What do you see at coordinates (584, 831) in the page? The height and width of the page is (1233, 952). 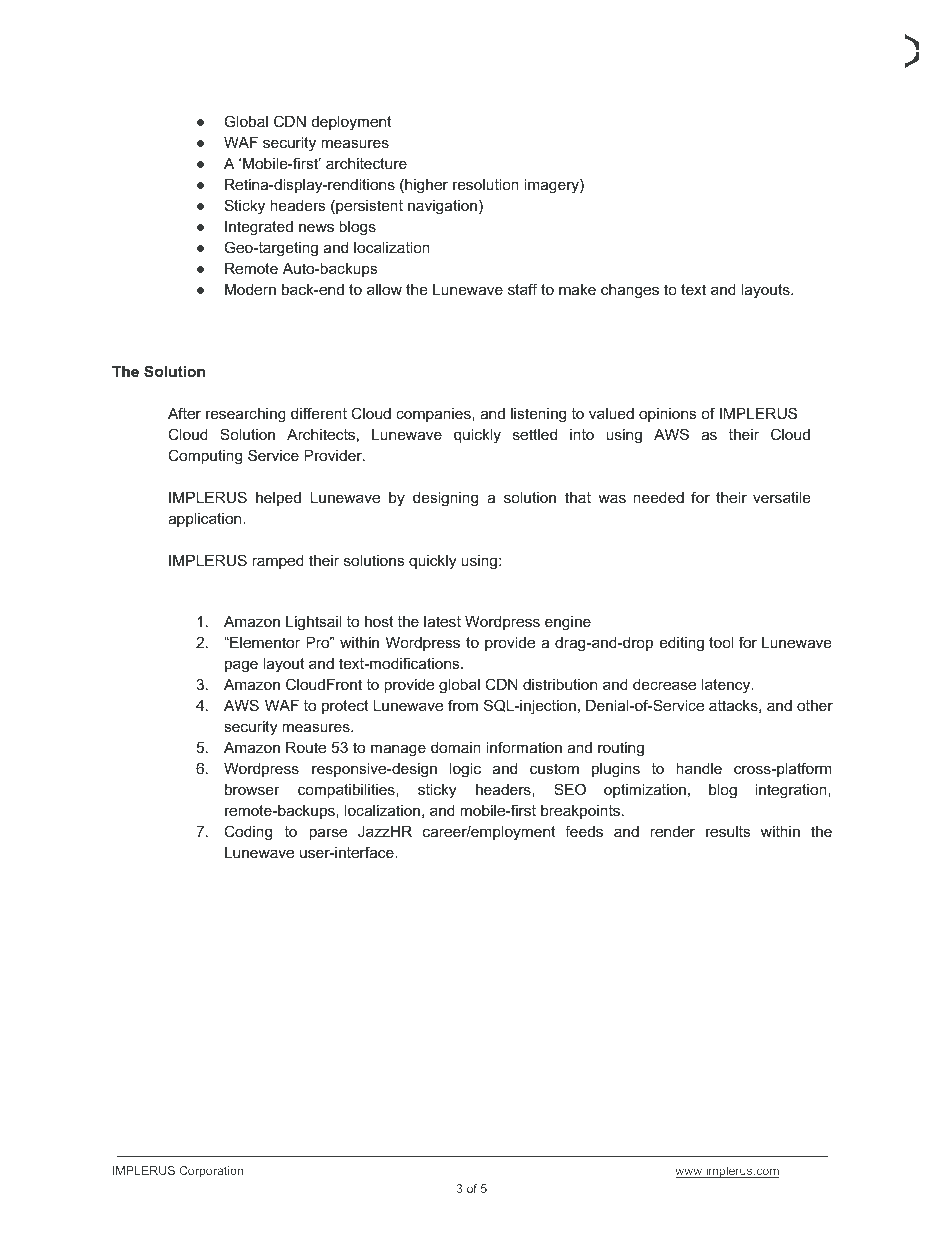 I see `feeds` at bounding box center [584, 831].
